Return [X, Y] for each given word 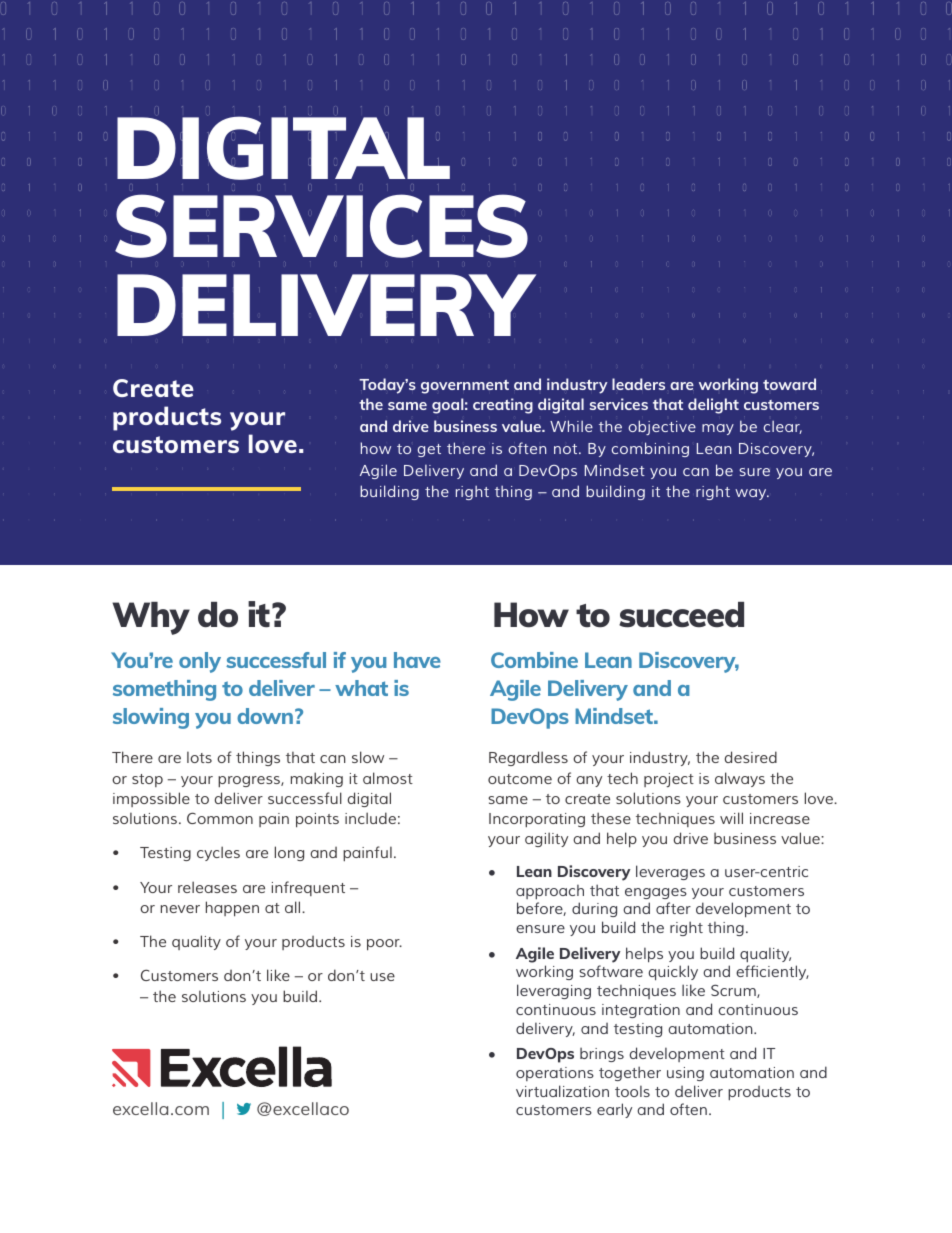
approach [550, 892]
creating [503, 406]
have [417, 660]
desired [751, 757]
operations [555, 1074]
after [673, 908]
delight [713, 406]
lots [199, 757]
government [465, 387]
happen [232, 909]
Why [151, 618]
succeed [681, 615]
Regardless [528, 758]
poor [384, 945]
